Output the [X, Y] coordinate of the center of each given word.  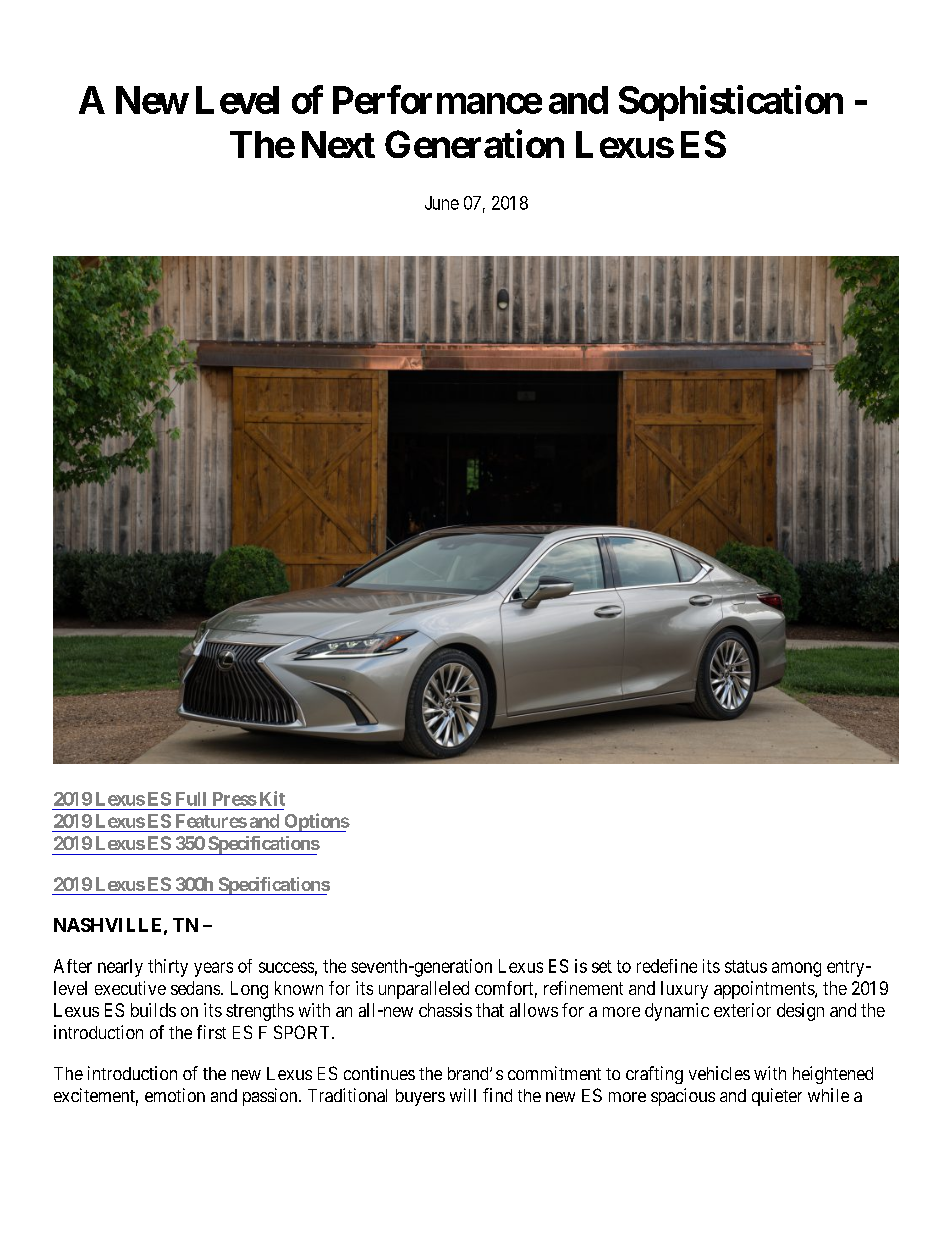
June [442, 203]
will [463, 1095]
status [746, 966]
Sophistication [731, 103]
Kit [272, 798]
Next [338, 144]
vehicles [719, 1073]
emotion [175, 1095]
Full [191, 799]
